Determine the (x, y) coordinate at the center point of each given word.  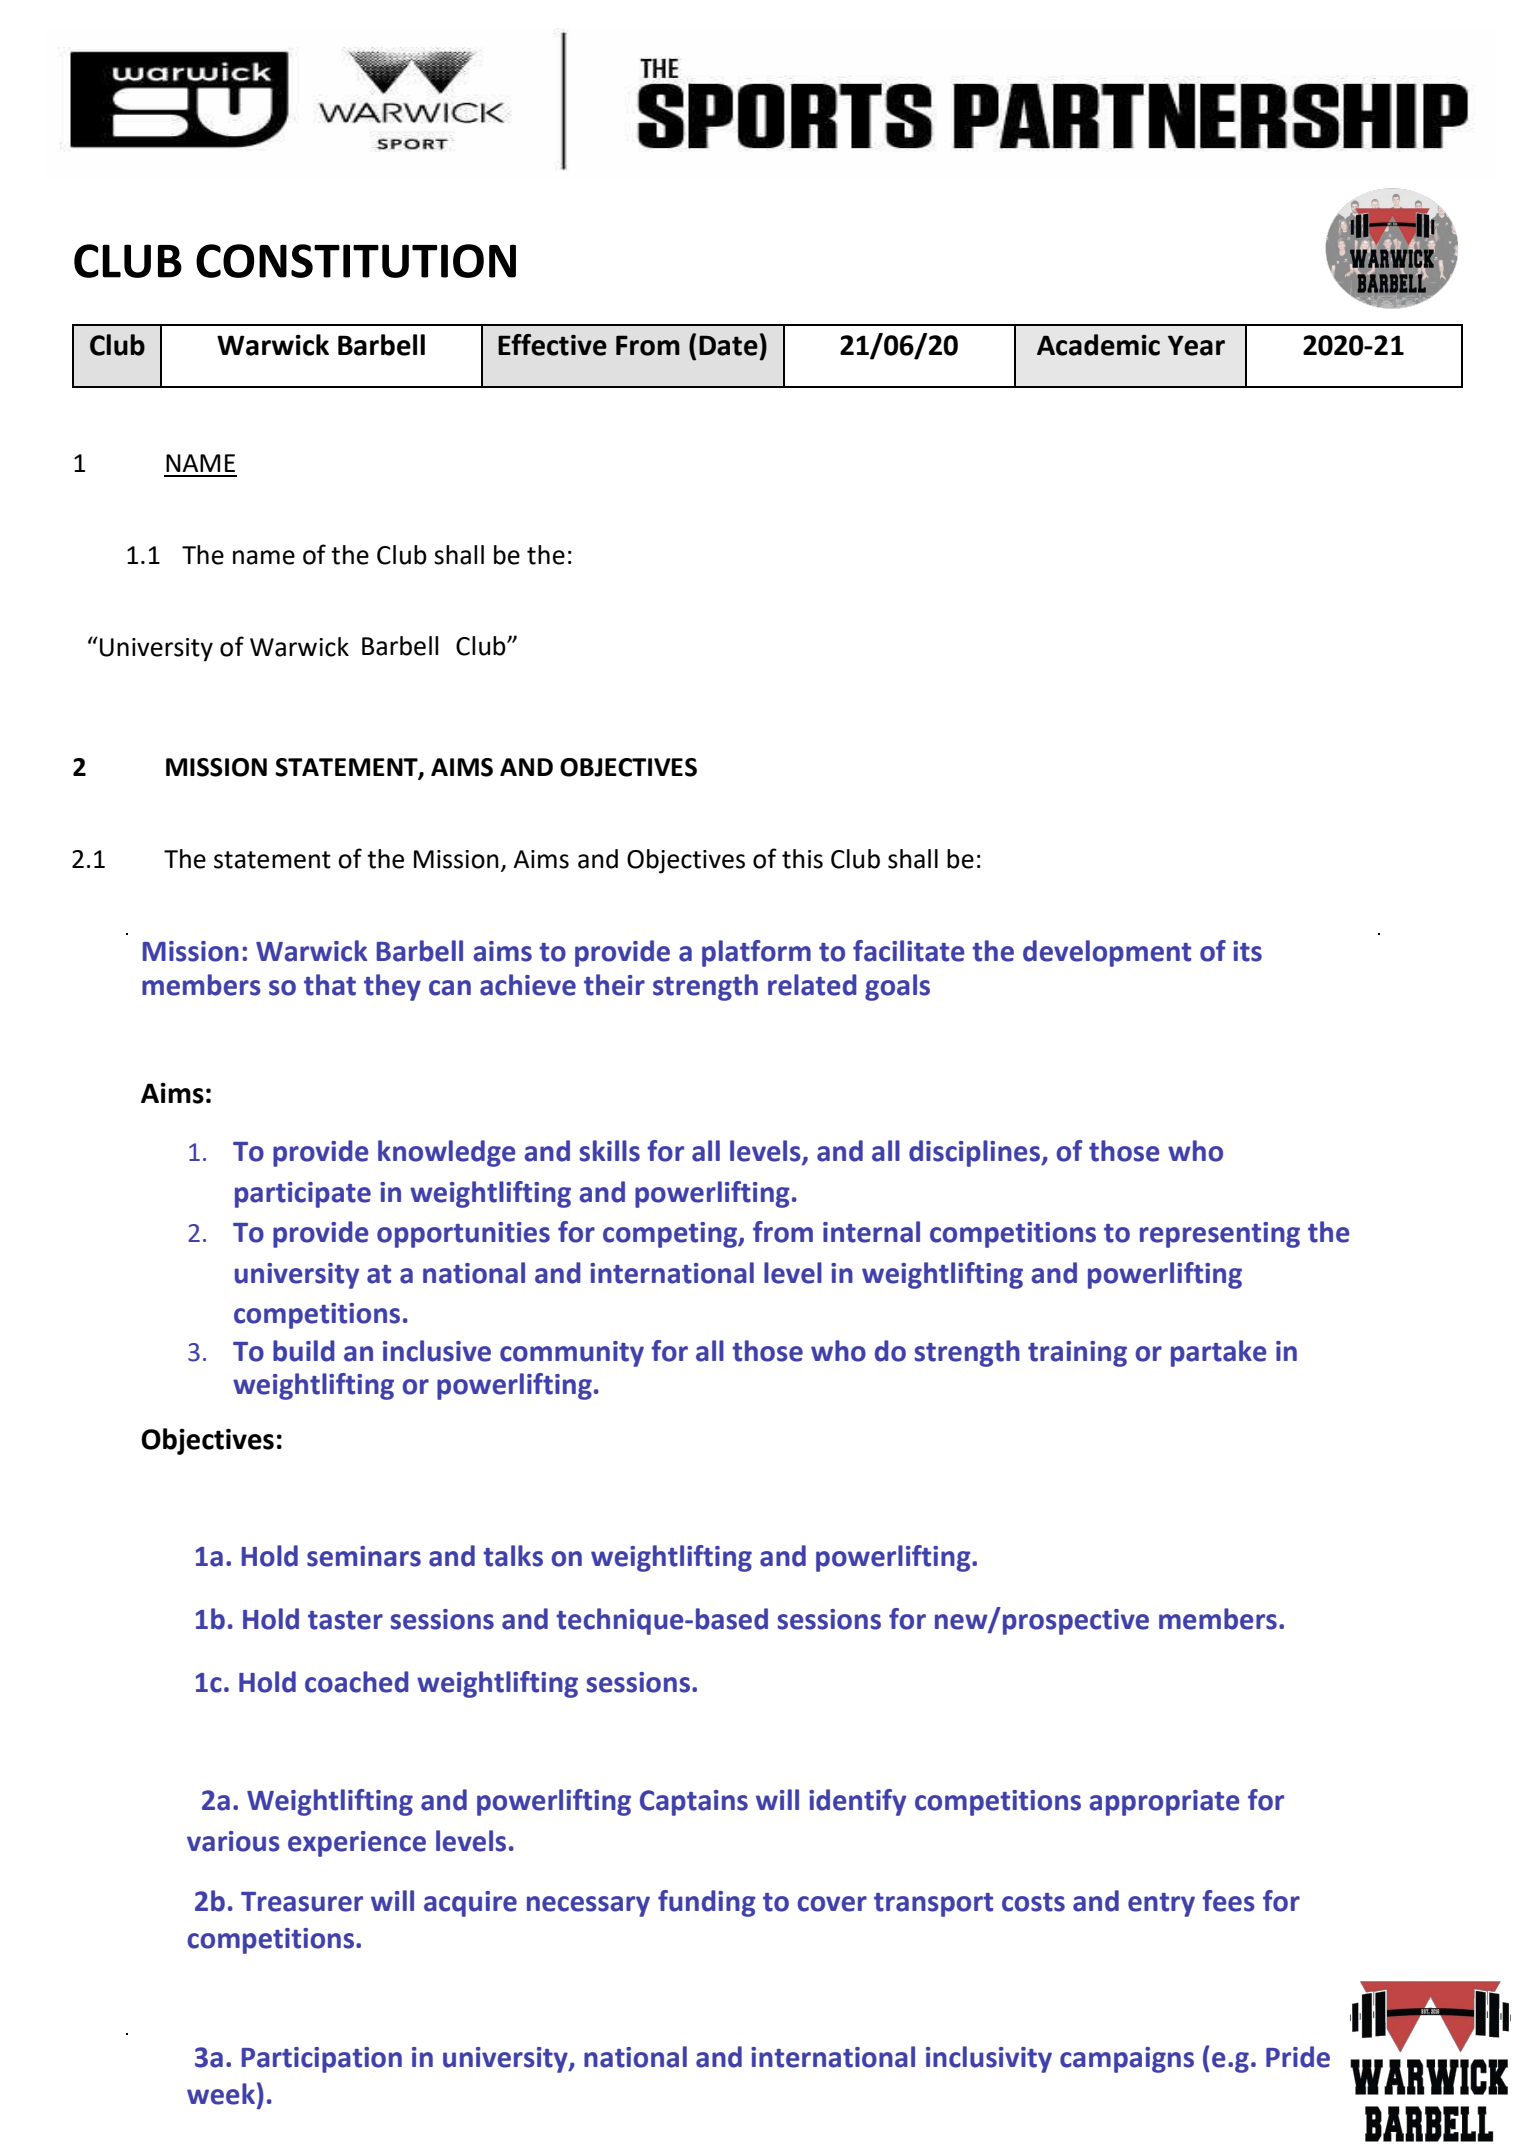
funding (707, 1903)
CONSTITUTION (356, 261)
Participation (322, 2060)
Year (1196, 345)
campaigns (1127, 2060)
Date (728, 345)
